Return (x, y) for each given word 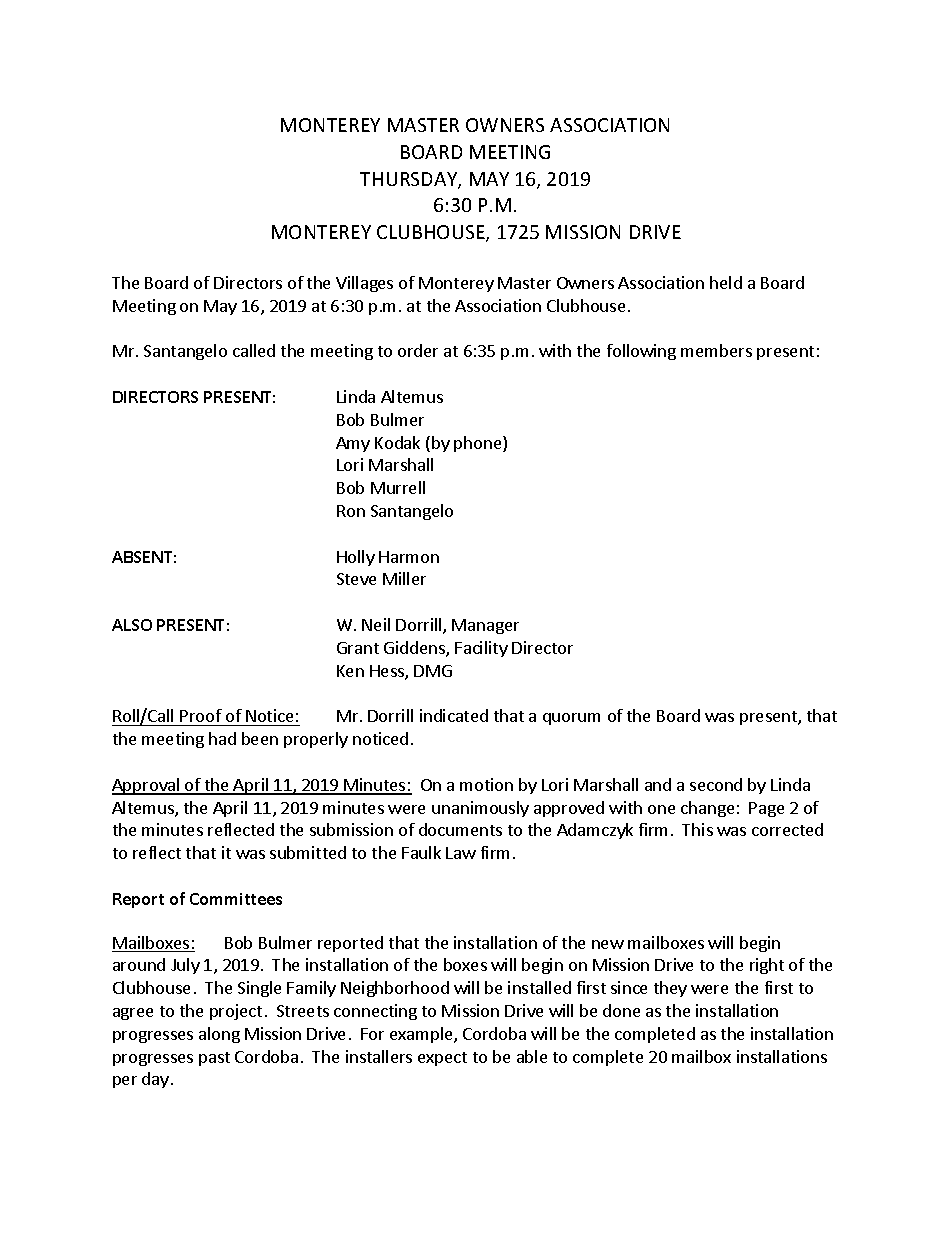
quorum (571, 719)
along (219, 1035)
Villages (364, 284)
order (418, 350)
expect (442, 1059)
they (670, 989)
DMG (433, 671)
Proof (201, 717)
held (726, 282)
